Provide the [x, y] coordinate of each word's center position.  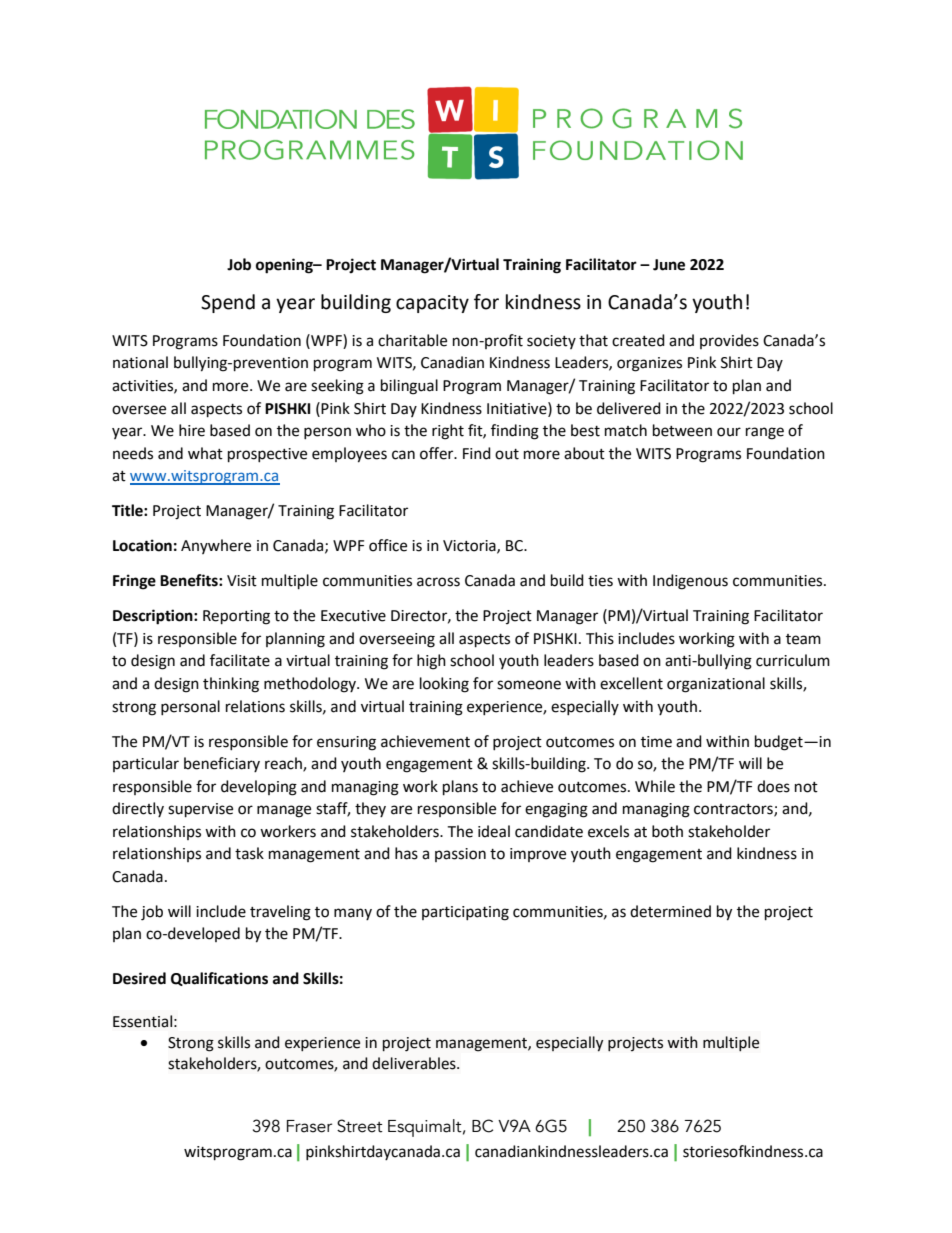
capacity [432, 304]
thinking [231, 685]
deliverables [415, 1063]
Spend [228, 303]
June [669, 265]
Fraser [309, 1126]
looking [444, 685]
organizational [716, 685]
